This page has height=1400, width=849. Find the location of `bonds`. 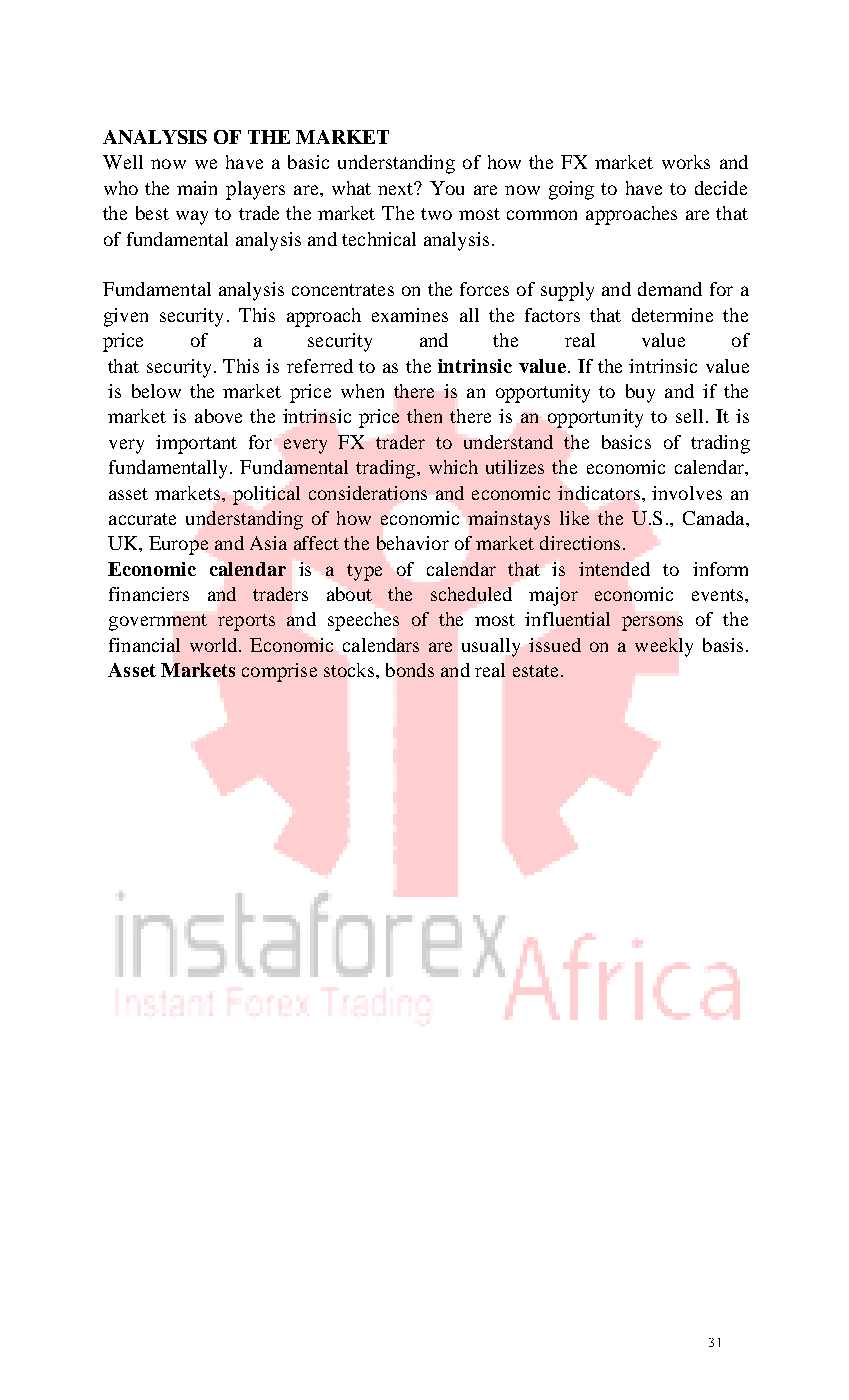

bonds is located at coordinates (410, 670).
